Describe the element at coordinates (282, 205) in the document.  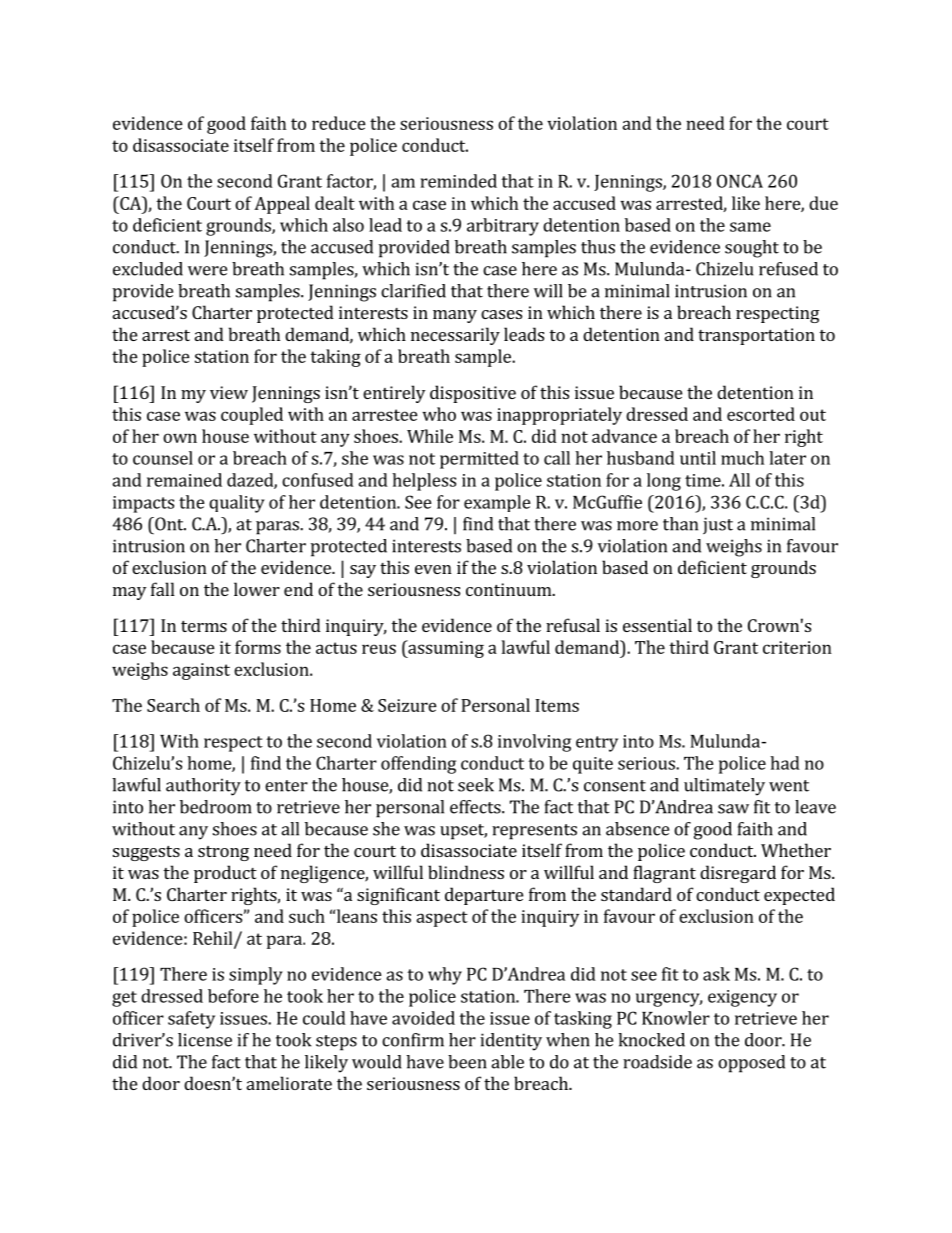
I see `Appeal` at that location.
